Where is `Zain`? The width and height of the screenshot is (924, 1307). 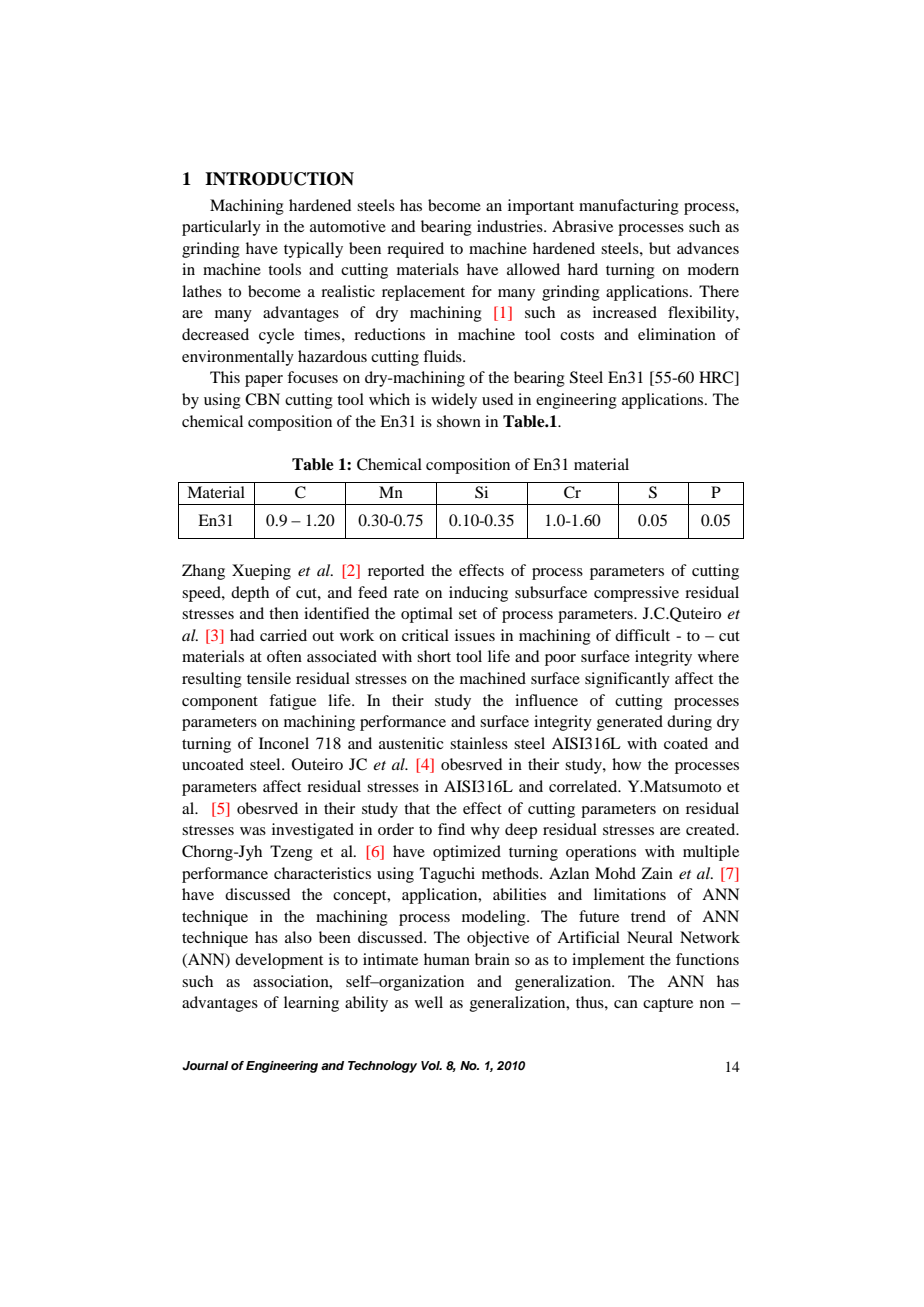
Zain is located at coordinates (657, 873).
